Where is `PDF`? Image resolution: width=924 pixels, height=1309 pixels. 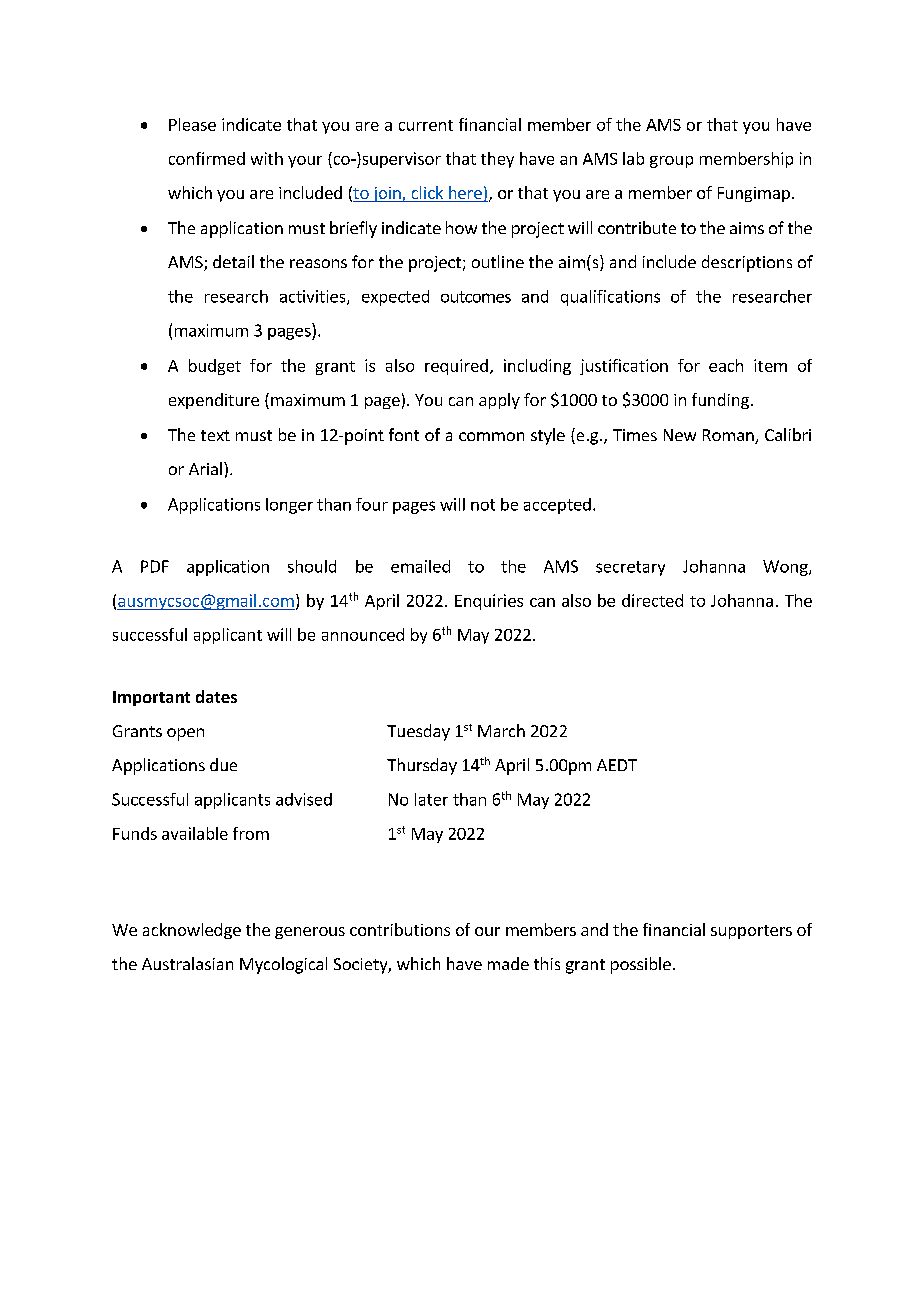
PDF is located at coordinates (155, 566).
